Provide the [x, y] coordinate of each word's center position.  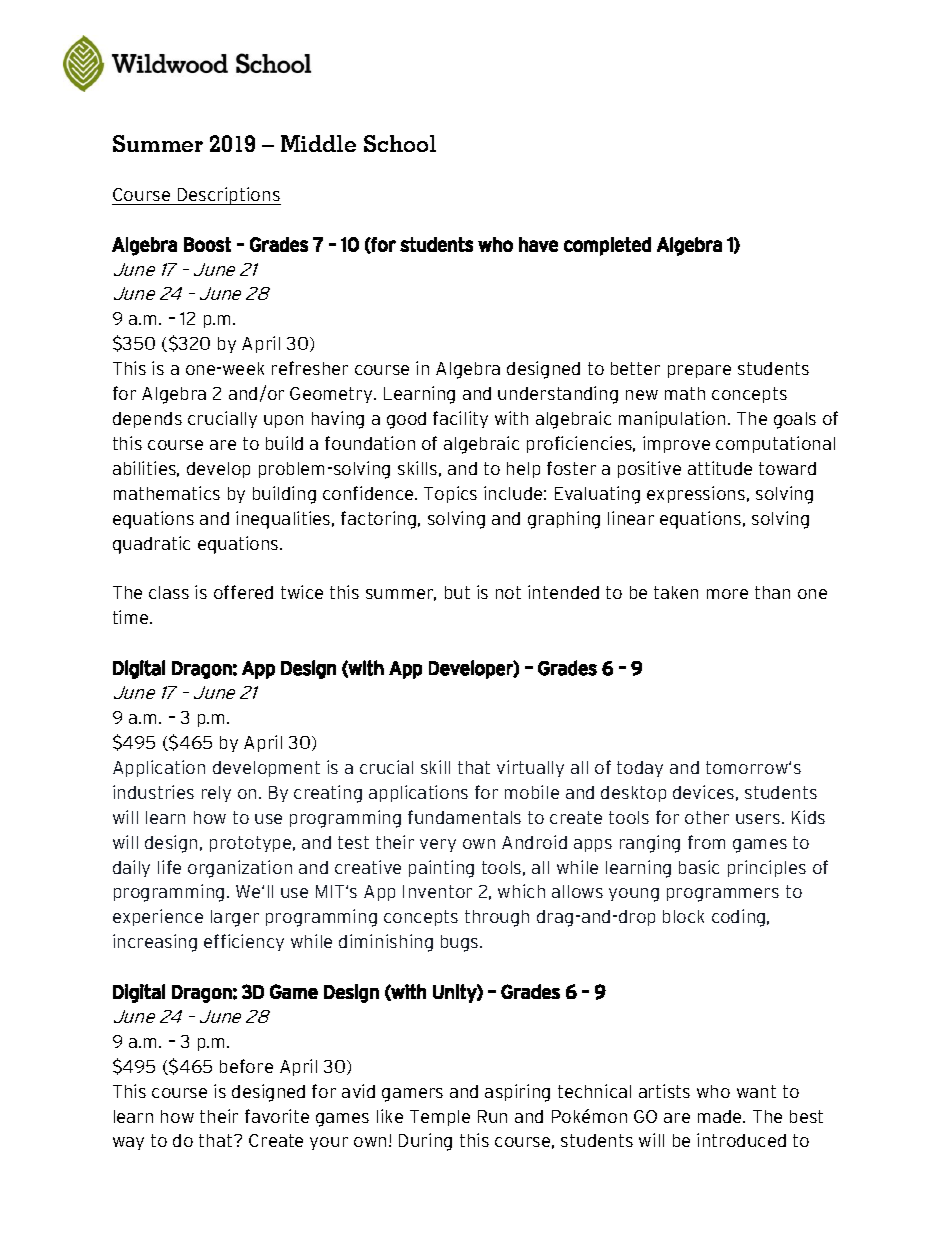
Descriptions [228, 196]
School [400, 143]
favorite [277, 1116]
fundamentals [464, 817]
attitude [720, 468]
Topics [450, 494]
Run [492, 1116]
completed [607, 246]
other [707, 817]
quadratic [151, 545]
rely [216, 794]
